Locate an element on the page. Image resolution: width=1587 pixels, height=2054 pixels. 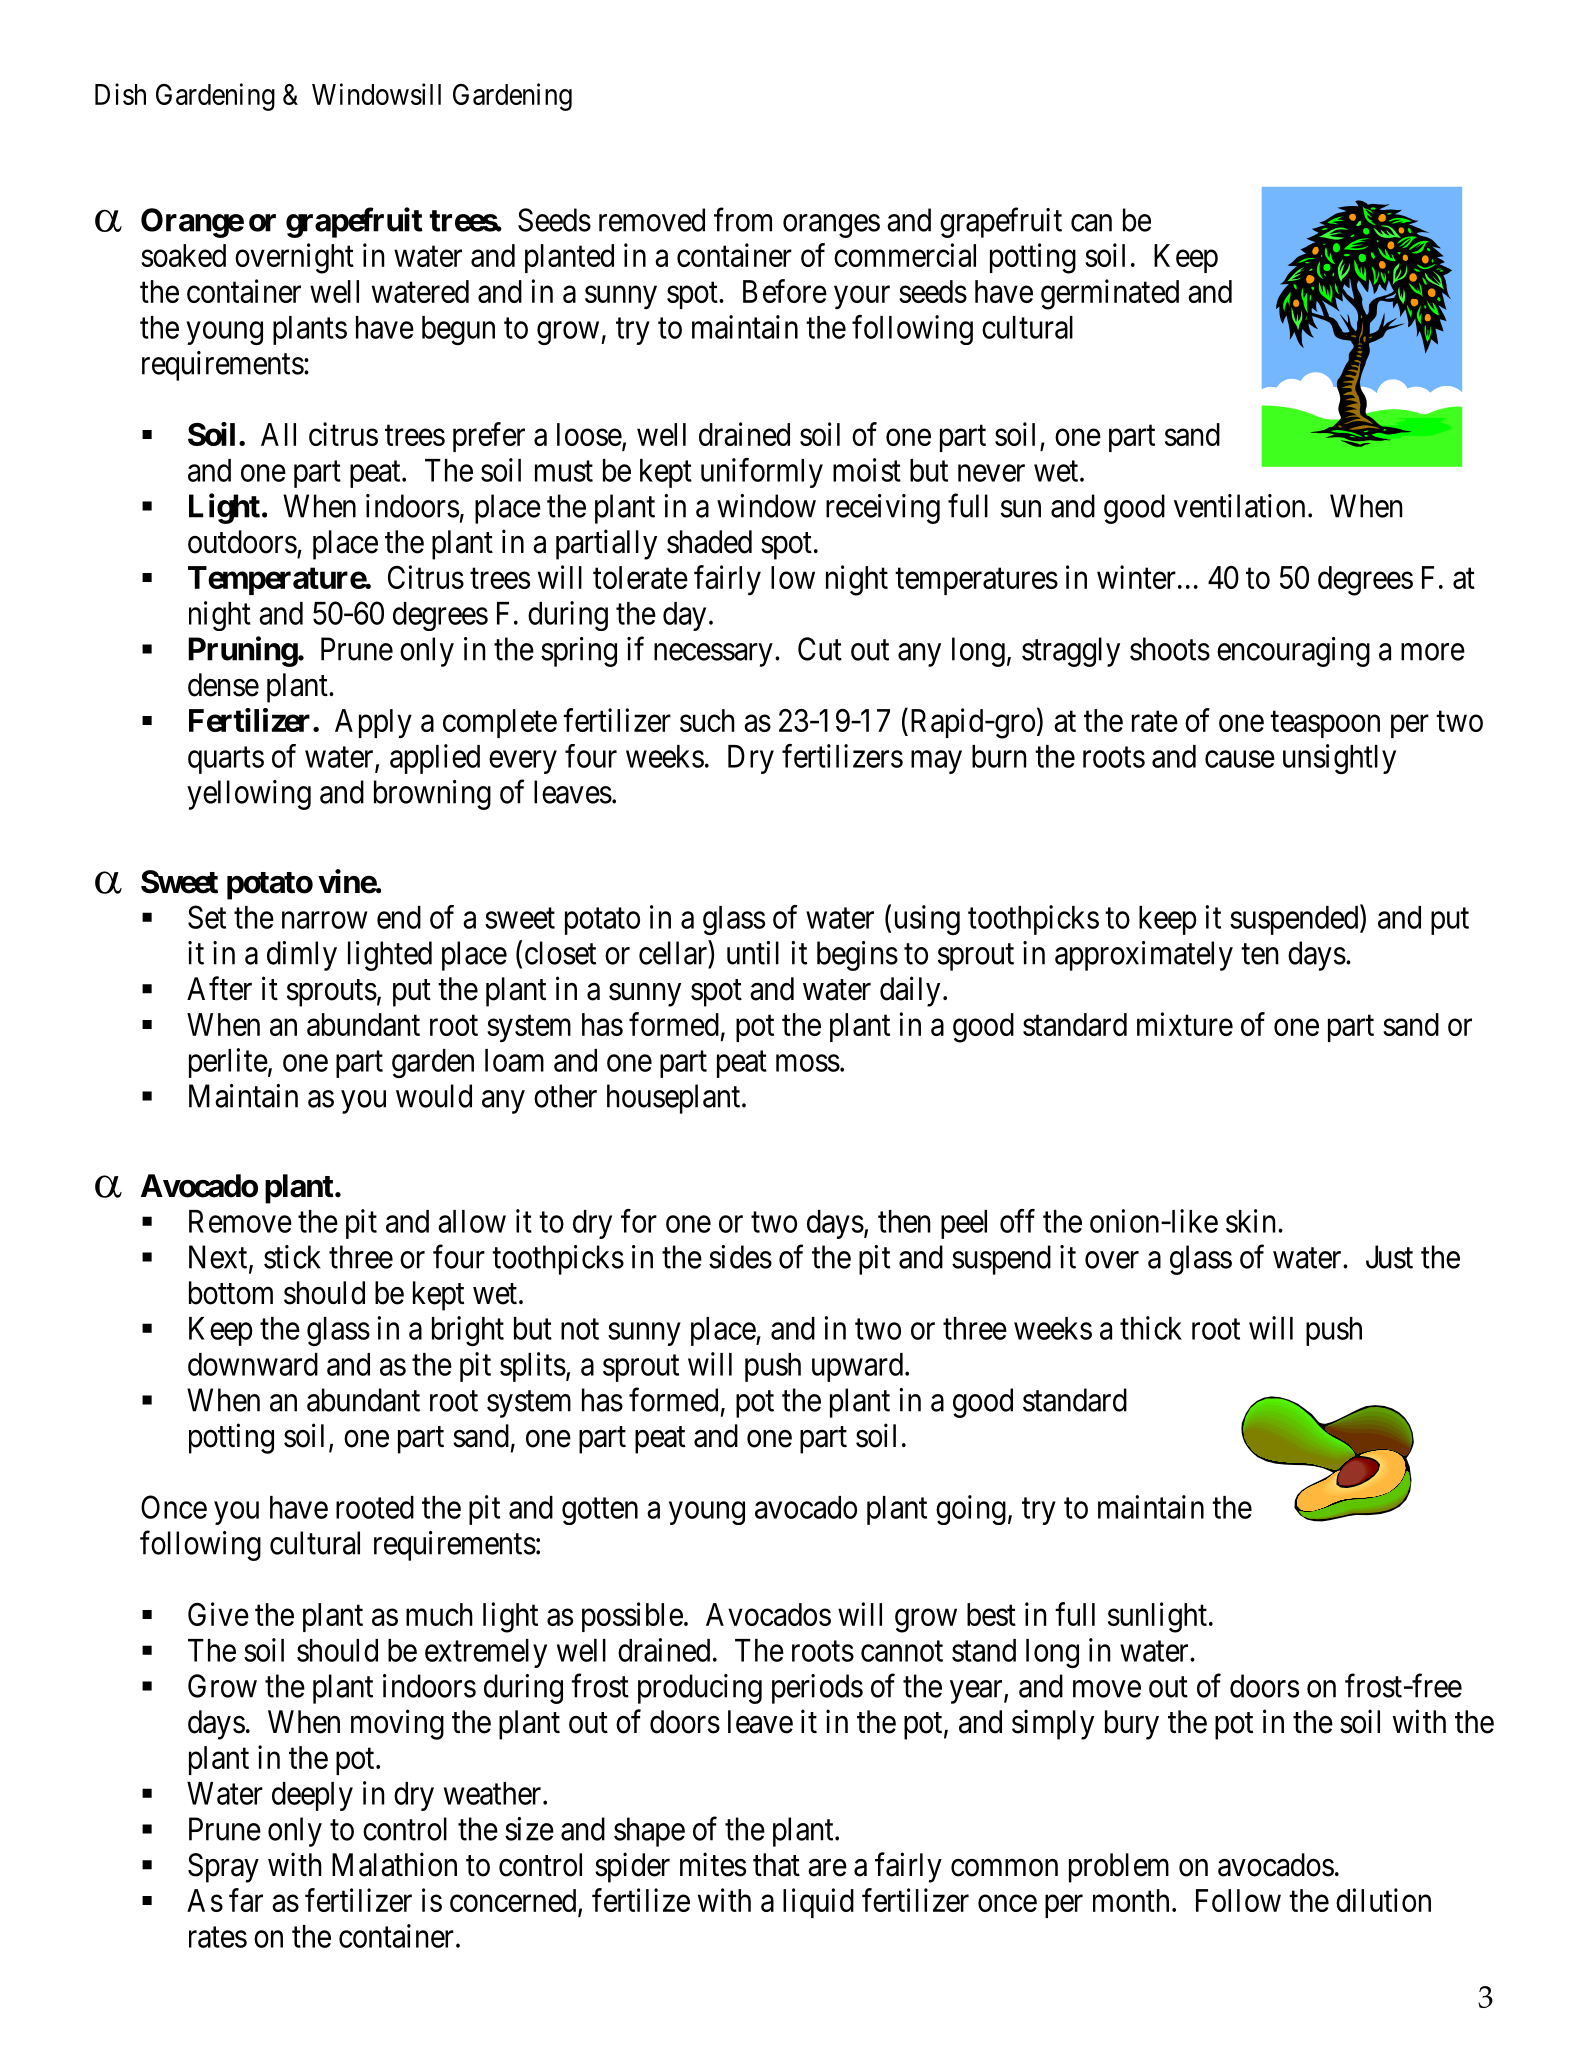
upward is located at coordinates (859, 1367).
